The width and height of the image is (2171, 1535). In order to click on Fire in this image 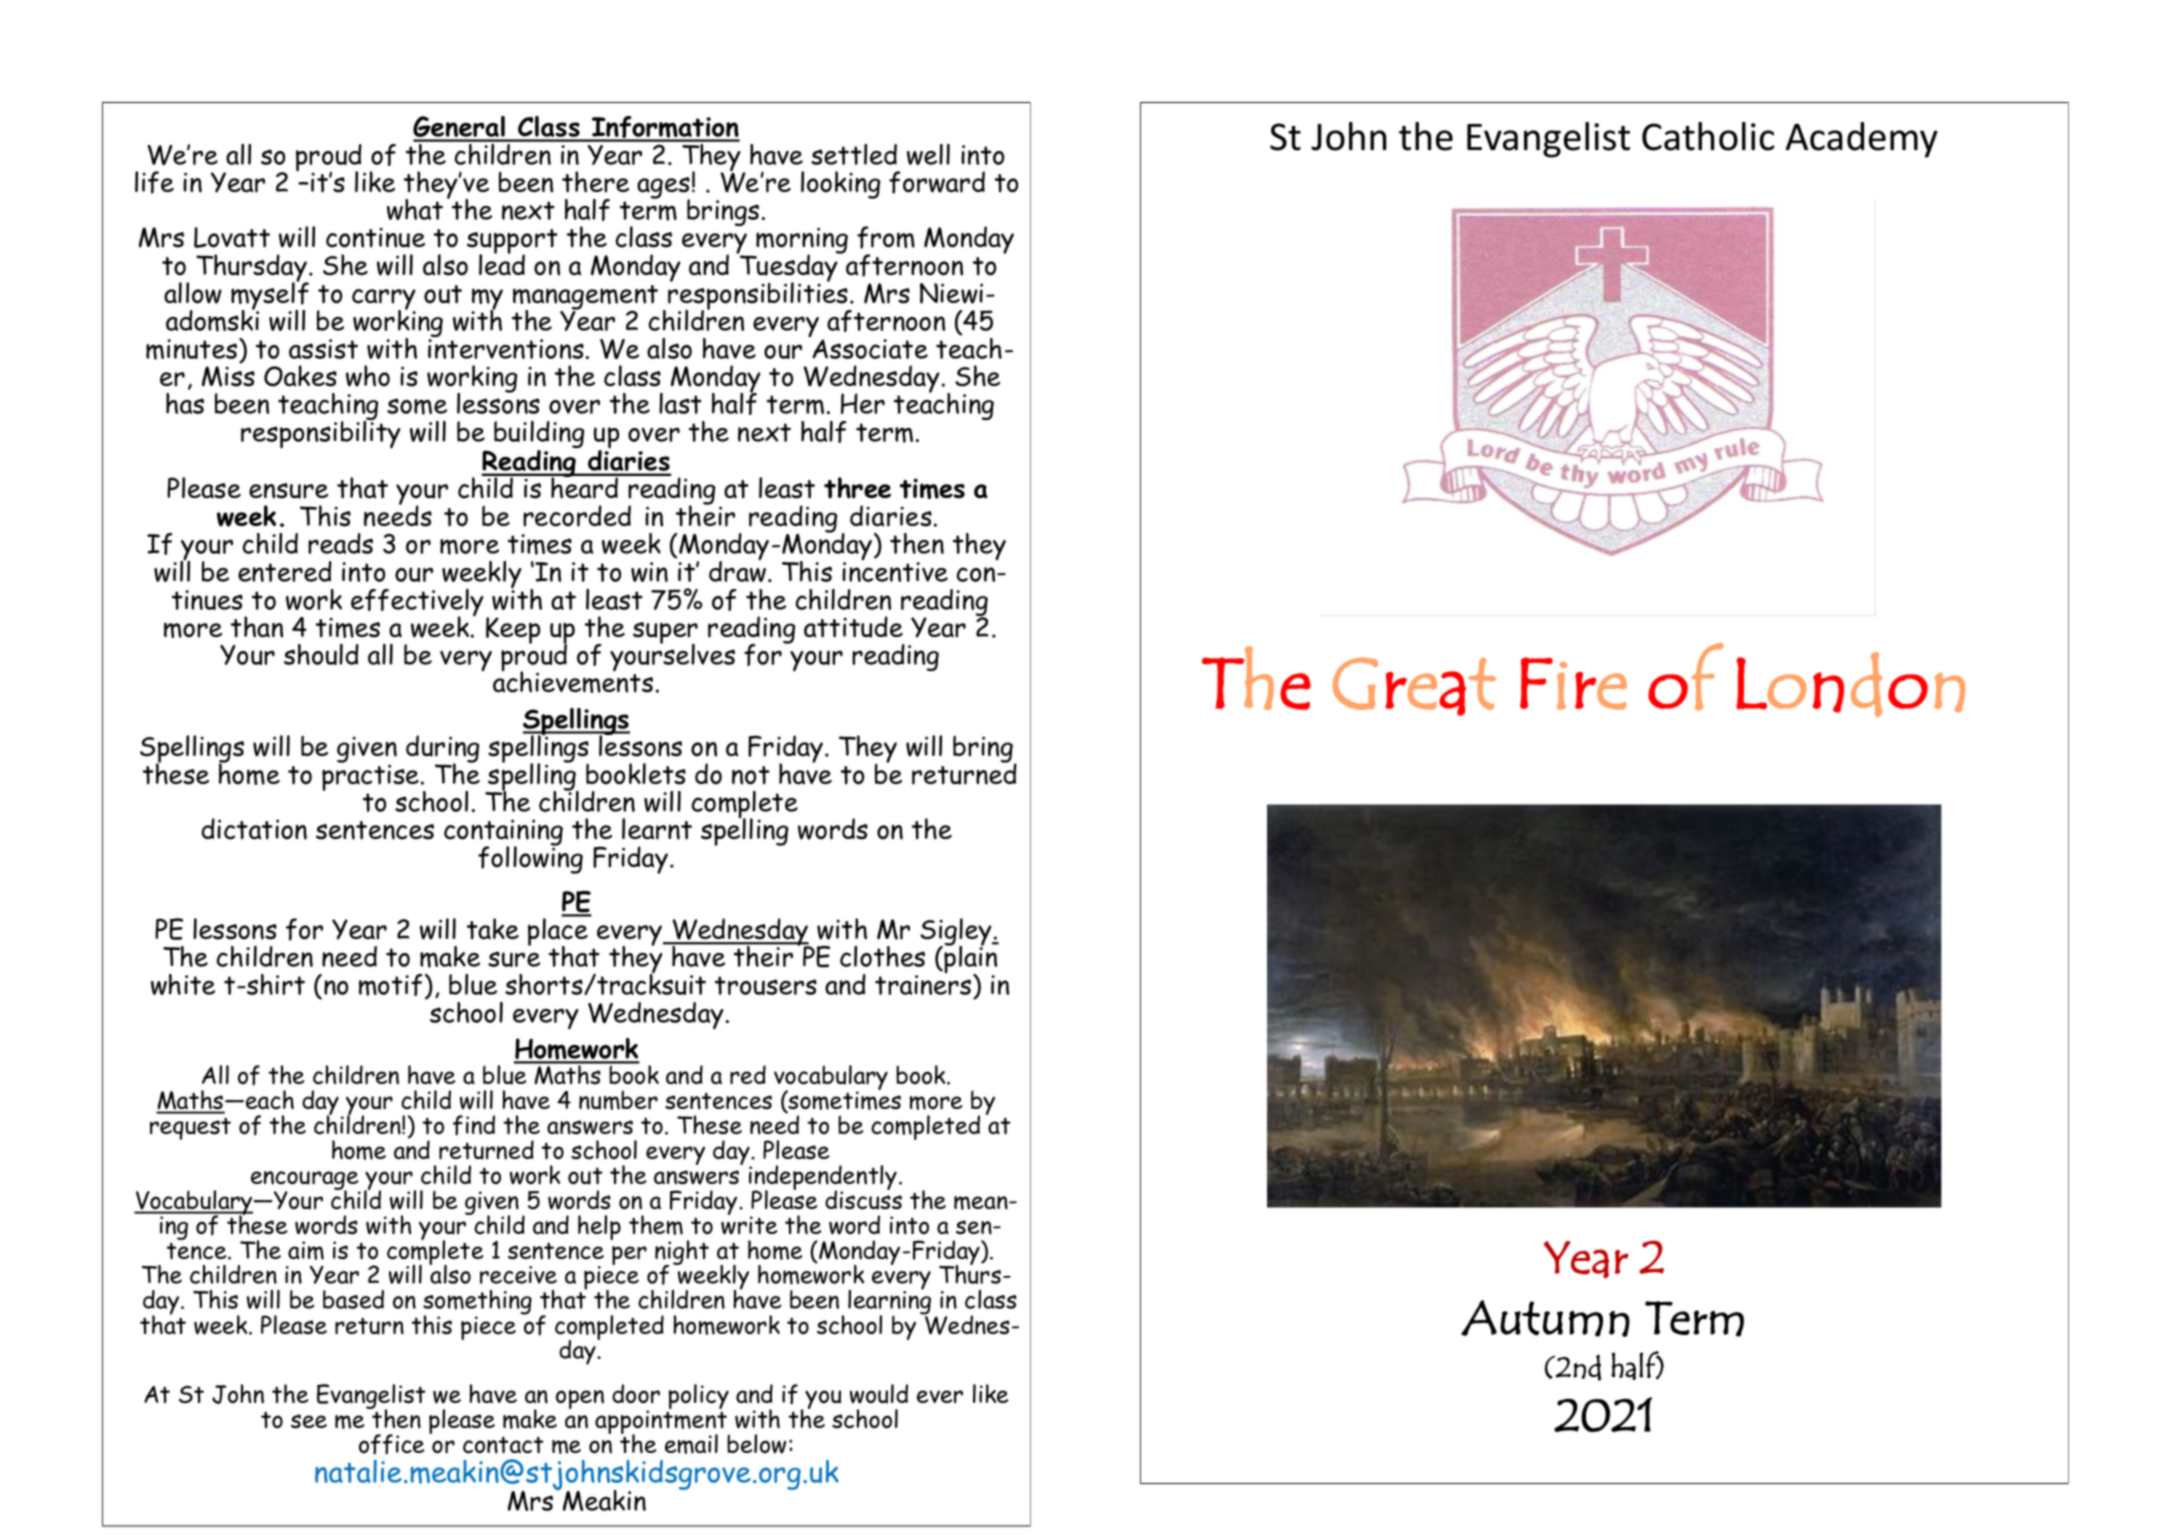, I will do `click(1573, 683)`.
